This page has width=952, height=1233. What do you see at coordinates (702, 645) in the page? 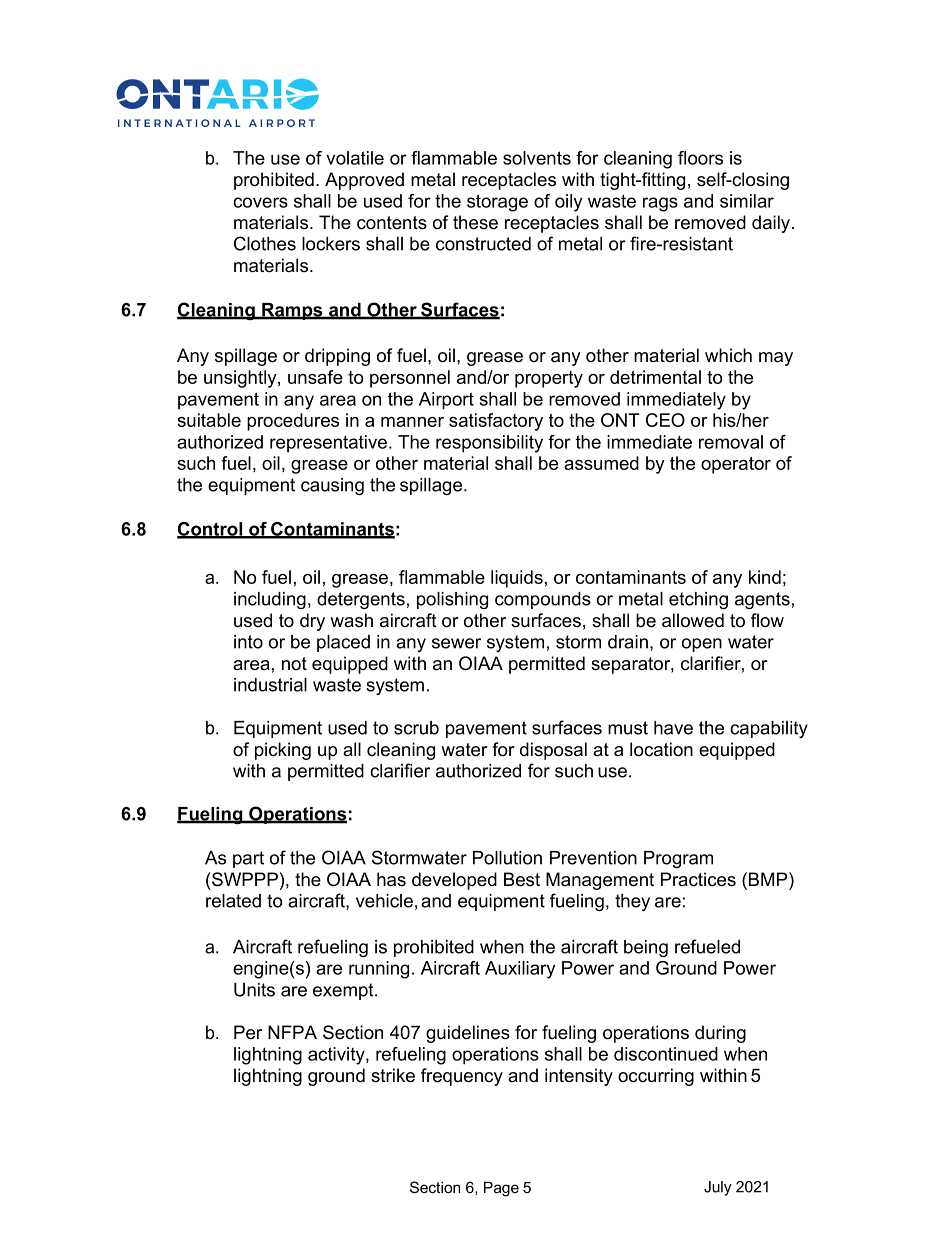
I see `open` at bounding box center [702, 645].
